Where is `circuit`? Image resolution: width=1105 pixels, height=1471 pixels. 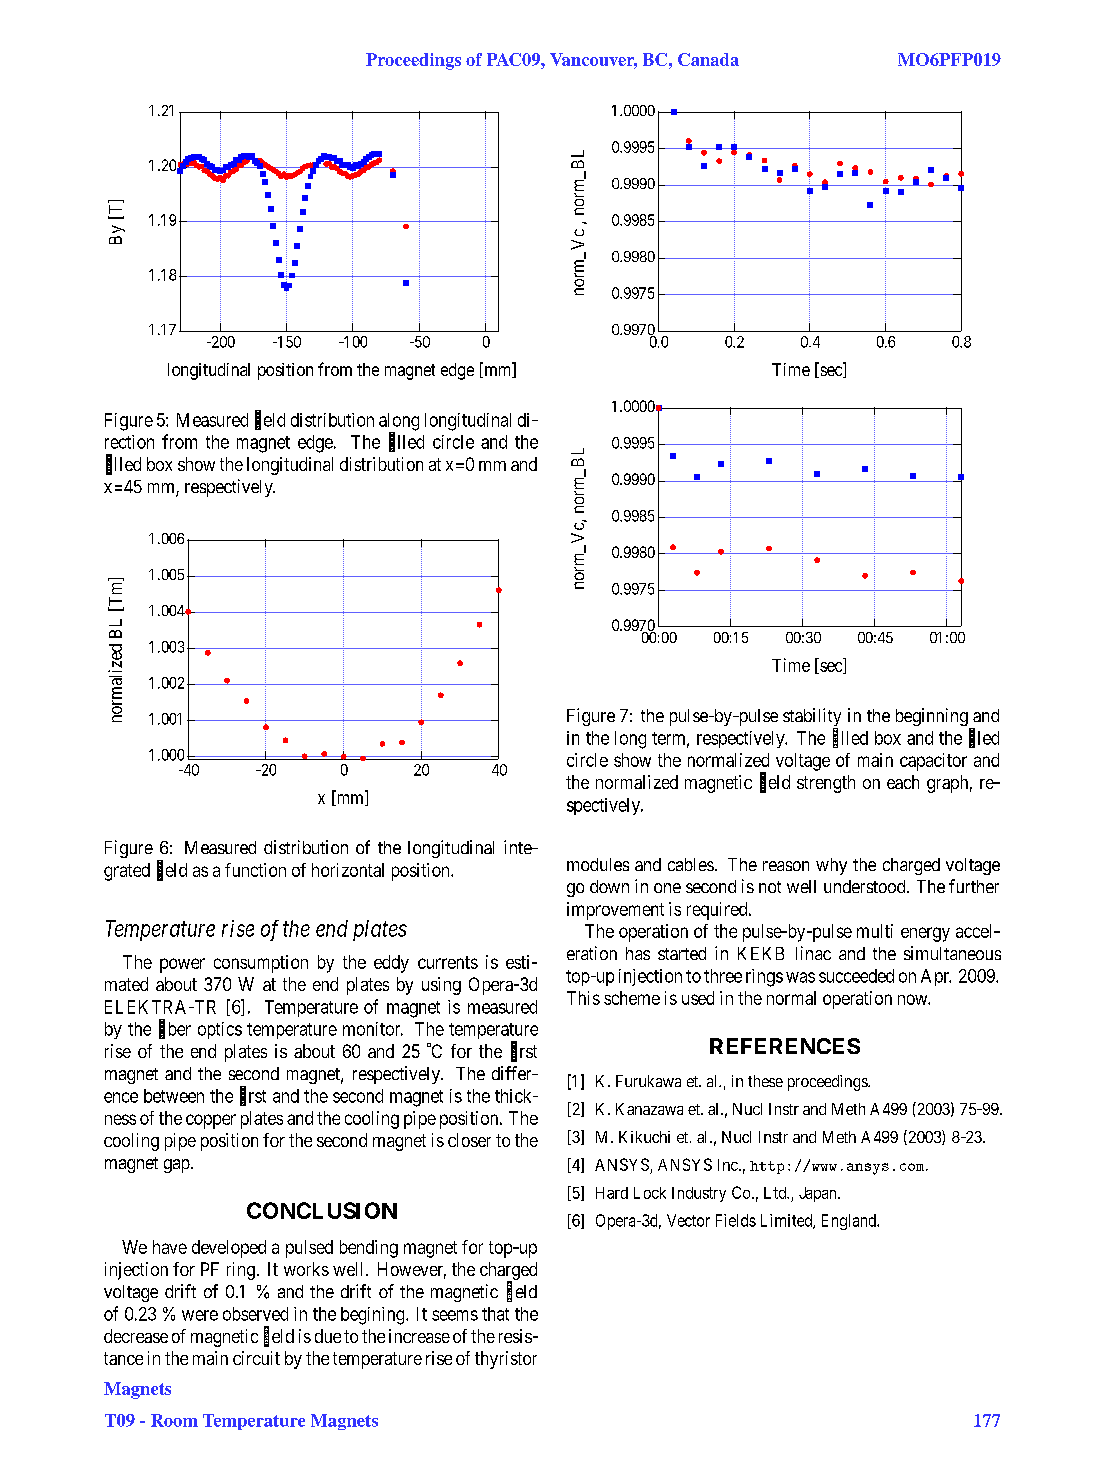
circuit is located at coordinates (256, 1358).
